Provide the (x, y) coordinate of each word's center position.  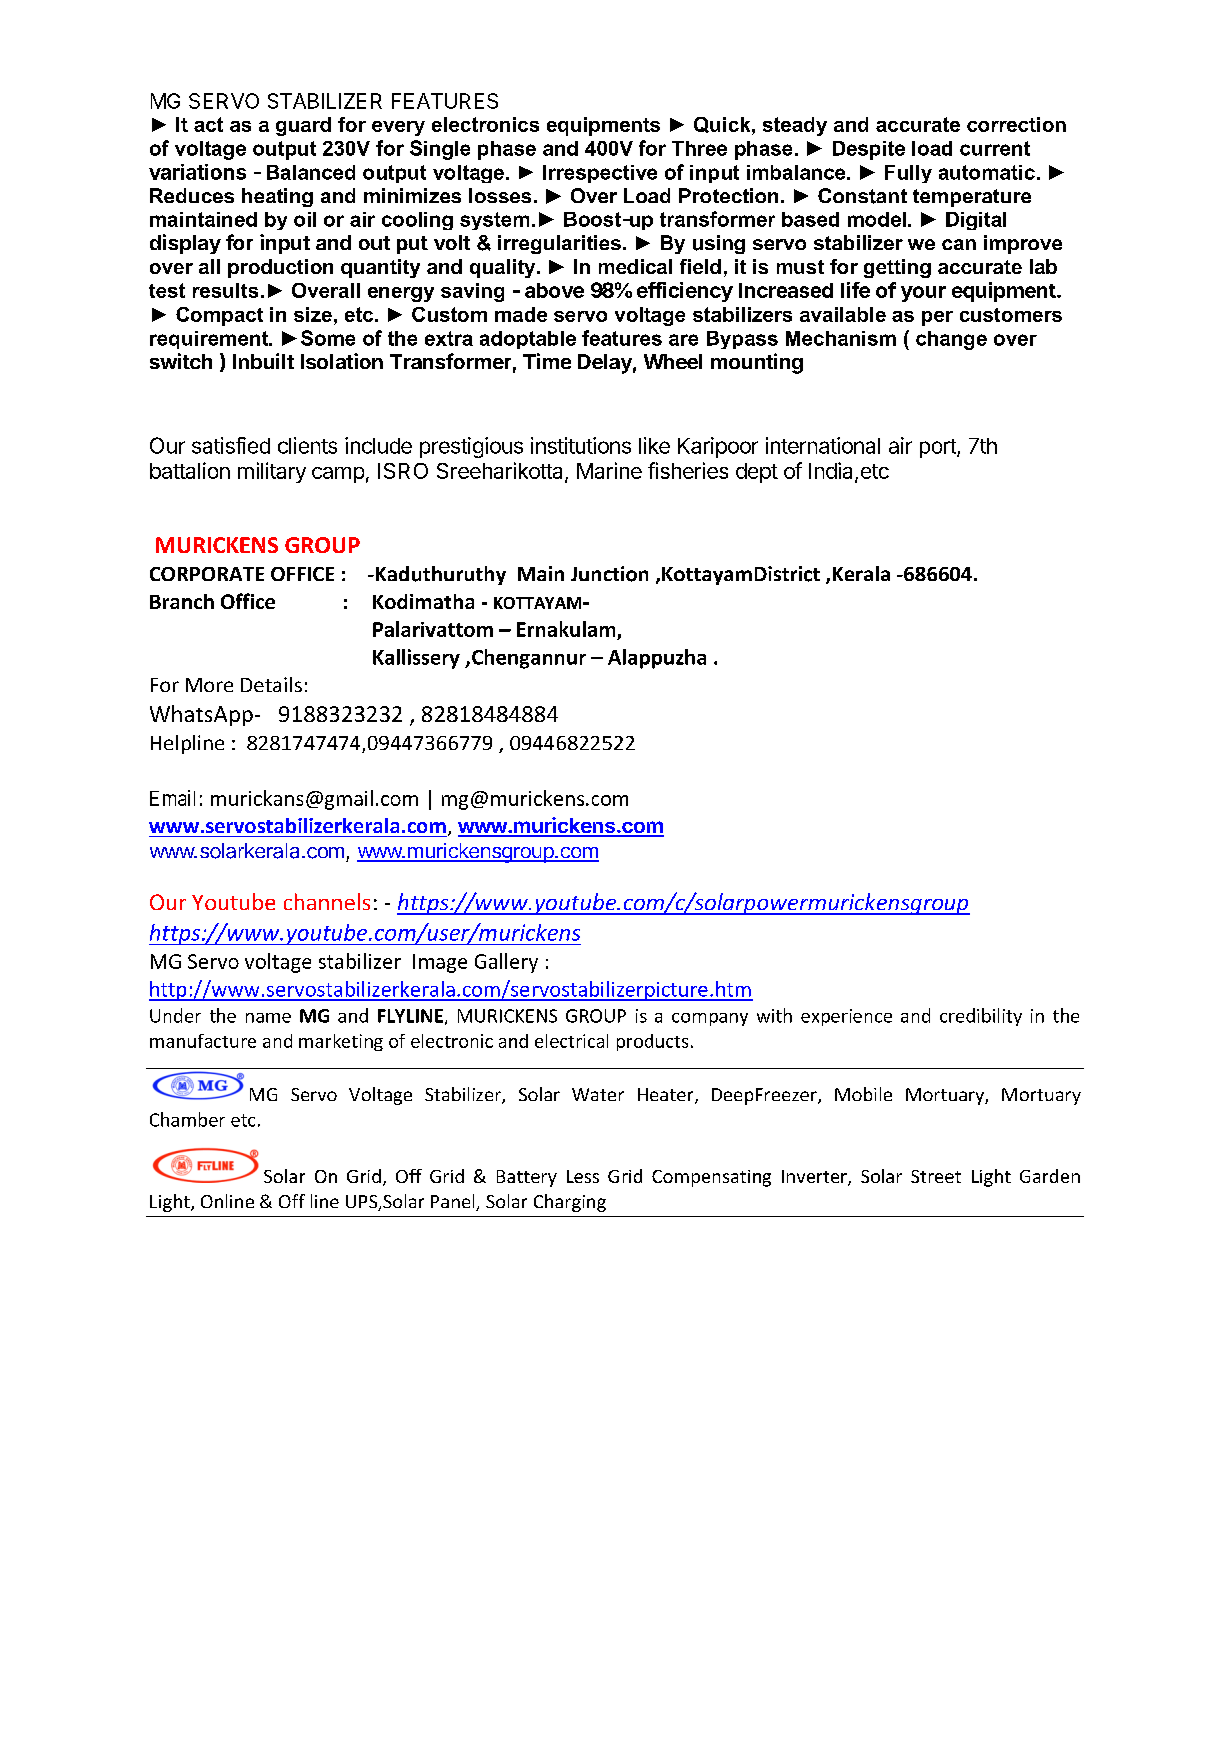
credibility (981, 1017)
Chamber (187, 1119)
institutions (581, 445)
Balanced (311, 172)
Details (271, 684)
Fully (908, 174)
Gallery (506, 963)
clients (307, 445)
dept (757, 473)
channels (327, 901)
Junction (609, 574)
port (939, 448)
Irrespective (600, 174)
